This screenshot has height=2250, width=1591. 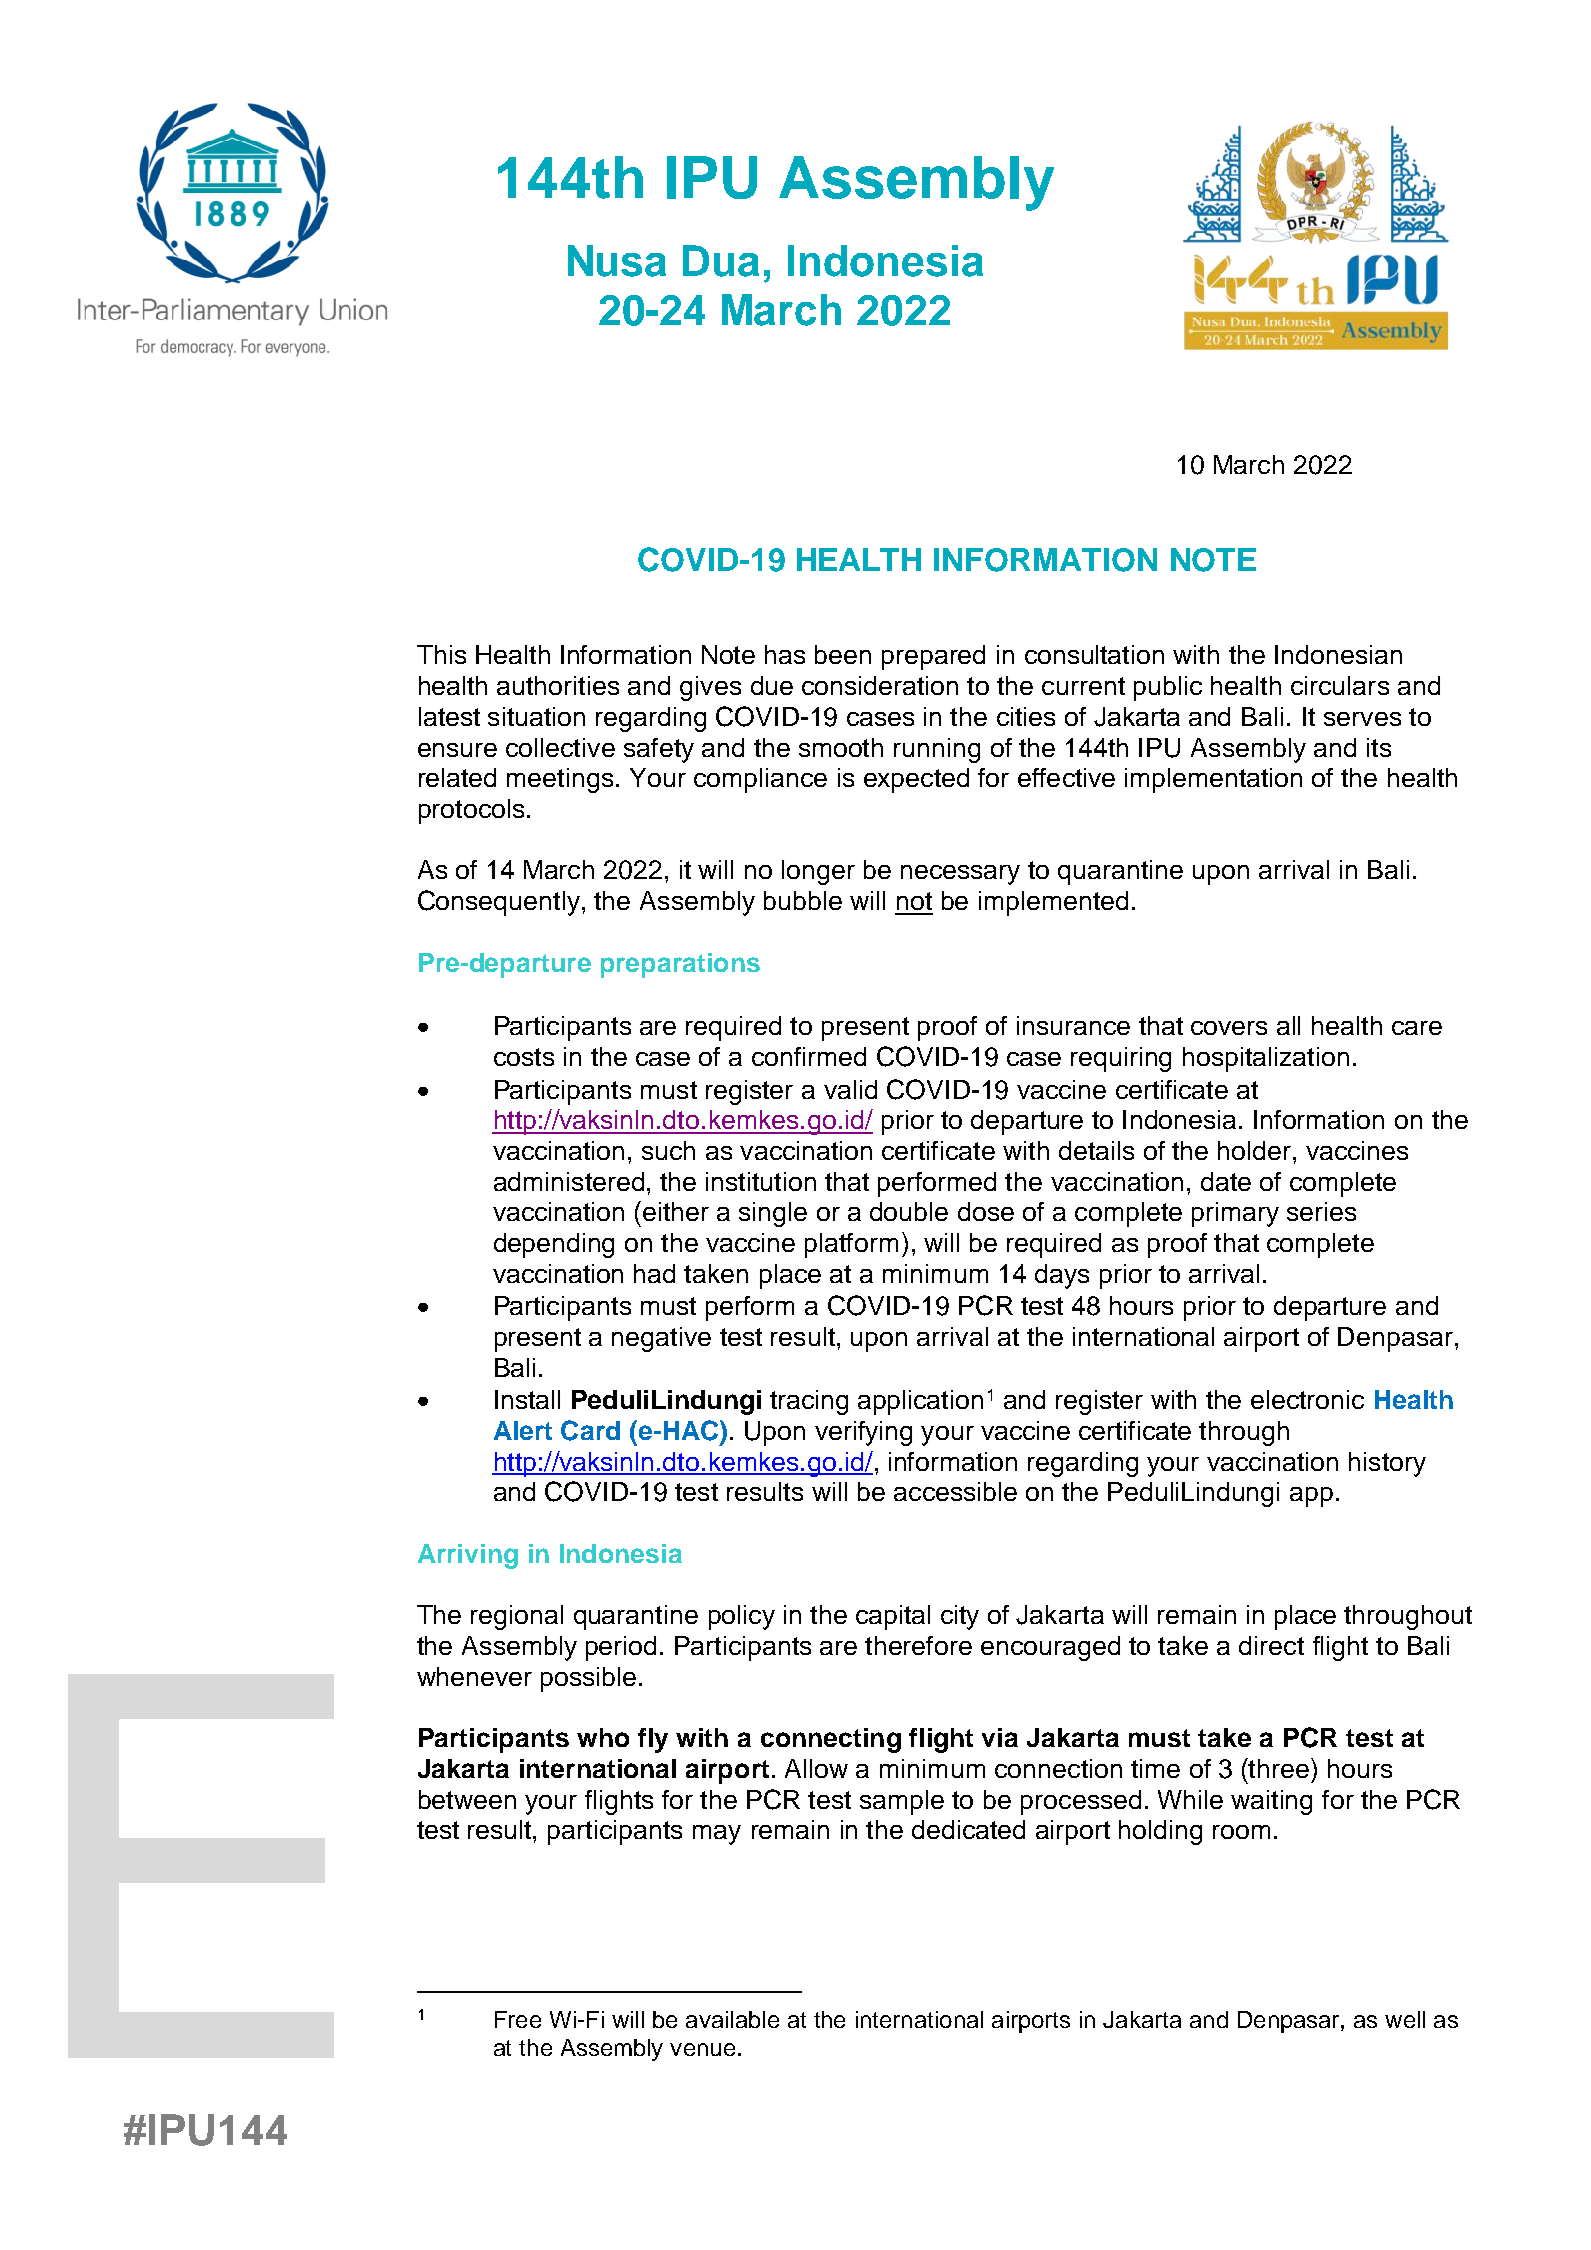 What do you see at coordinates (909, 1211) in the screenshot?
I see `double` at bounding box center [909, 1211].
